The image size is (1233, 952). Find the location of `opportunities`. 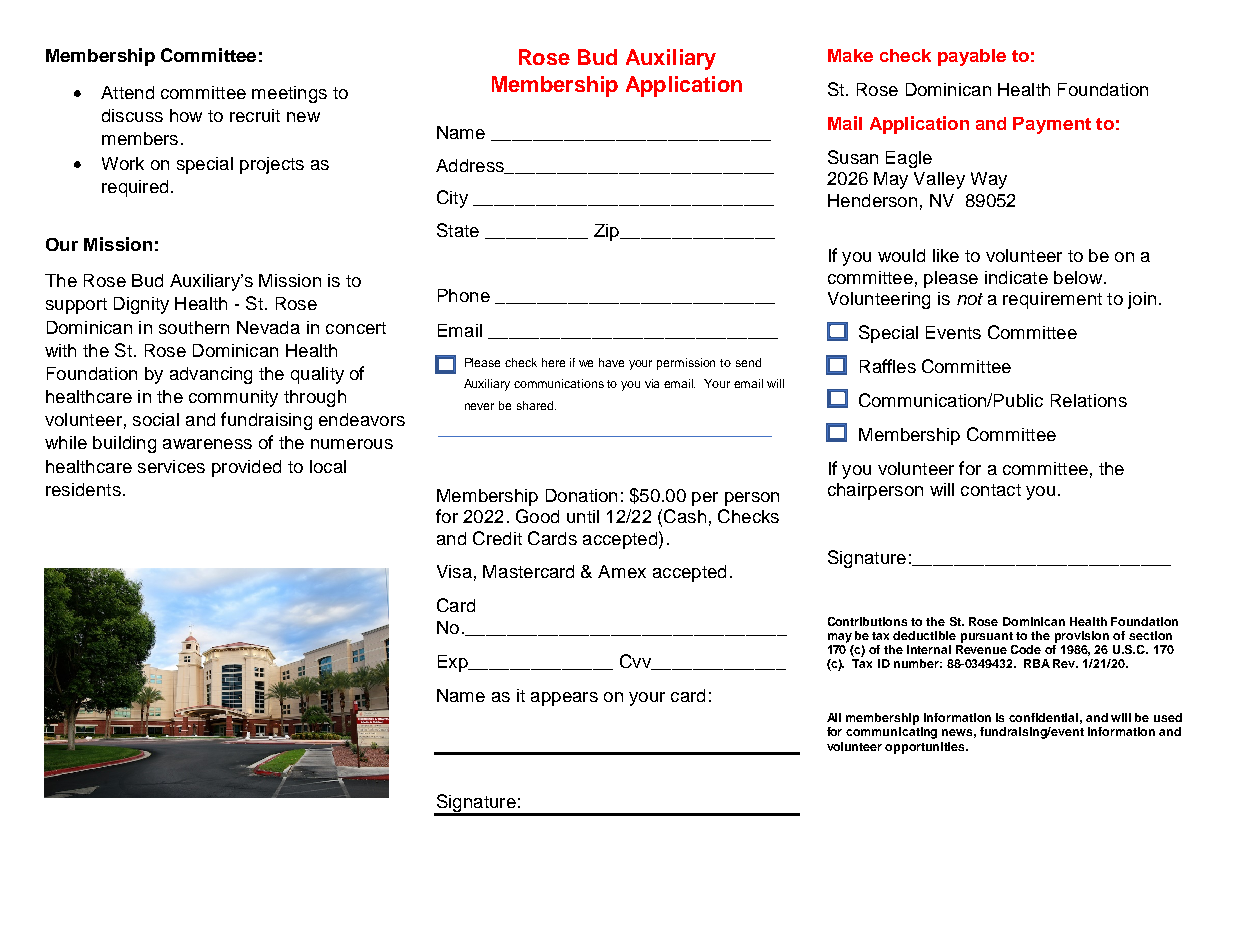

opportunities is located at coordinates (926, 748).
